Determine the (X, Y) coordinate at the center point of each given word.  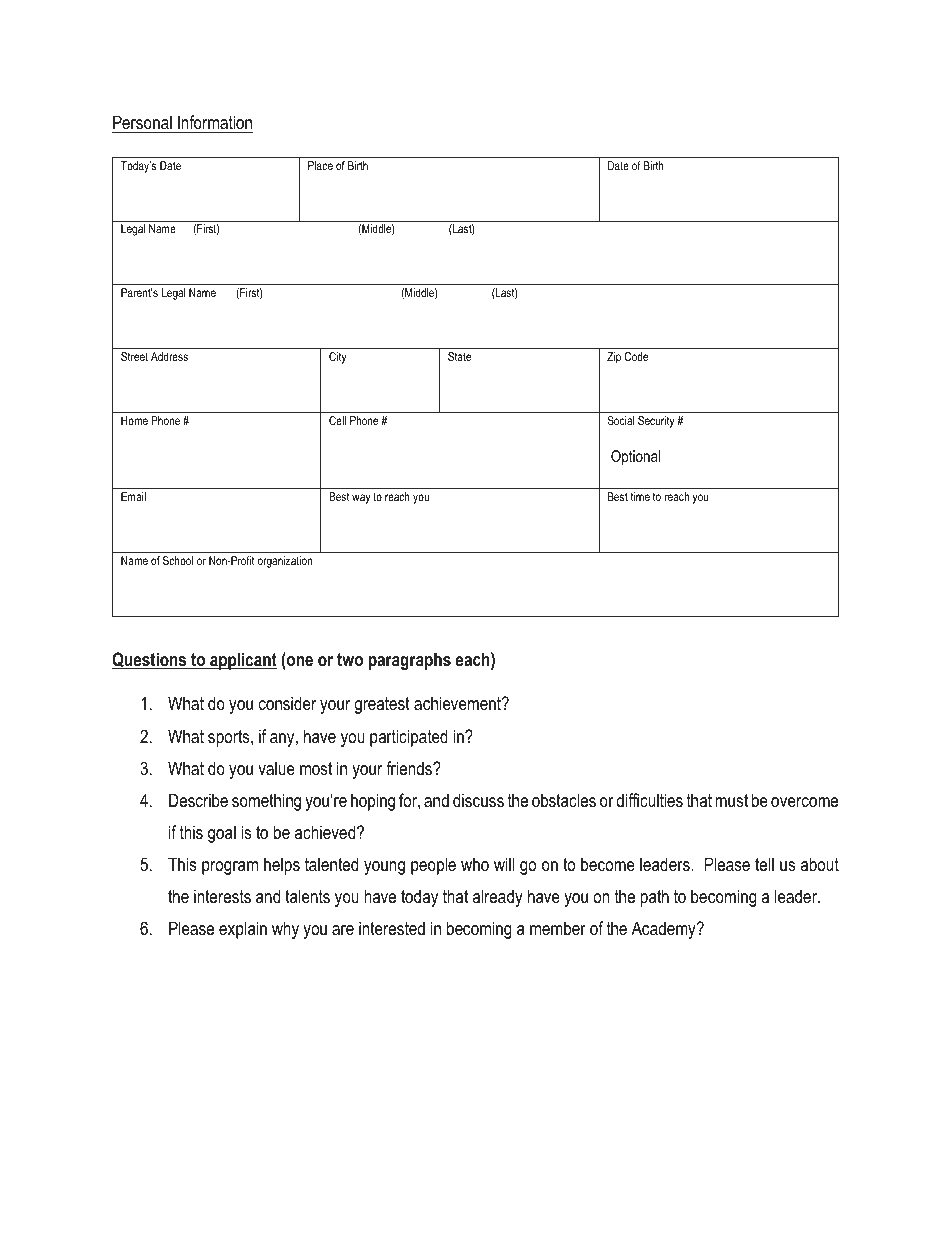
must (731, 800)
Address (169, 356)
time (640, 496)
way (361, 499)
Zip (614, 358)
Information (215, 122)
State (459, 356)
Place (320, 165)
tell (764, 864)
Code (636, 356)
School (178, 560)
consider (287, 703)
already (497, 898)
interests (222, 896)
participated (409, 738)
